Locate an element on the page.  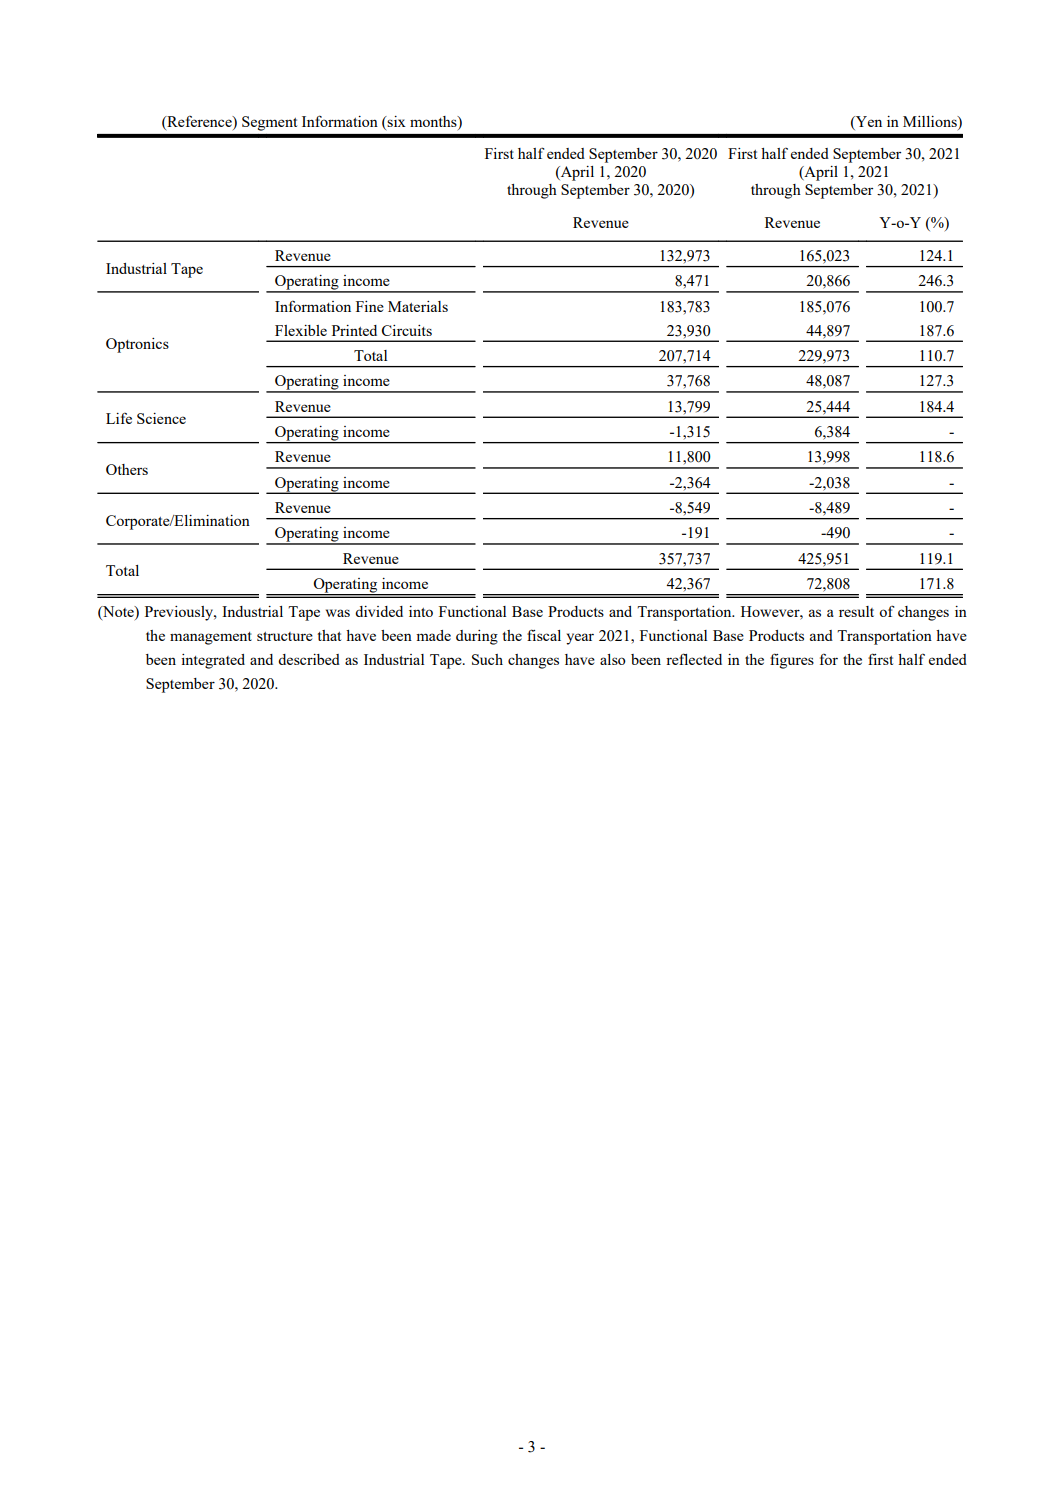
Materials is located at coordinates (418, 306).
